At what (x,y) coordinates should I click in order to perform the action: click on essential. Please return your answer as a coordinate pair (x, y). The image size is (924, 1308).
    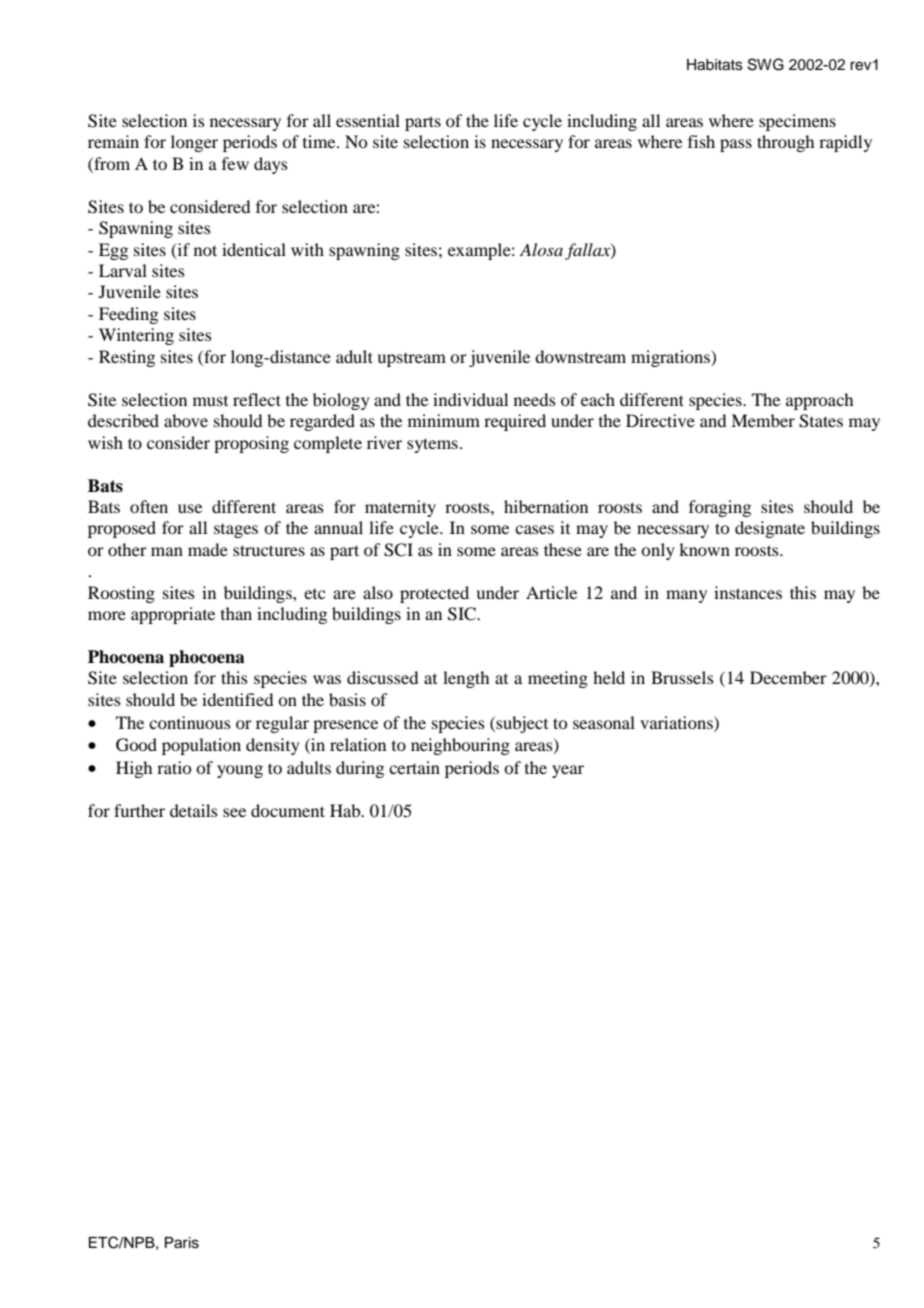
    Looking at the image, I should click on (368, 120).
